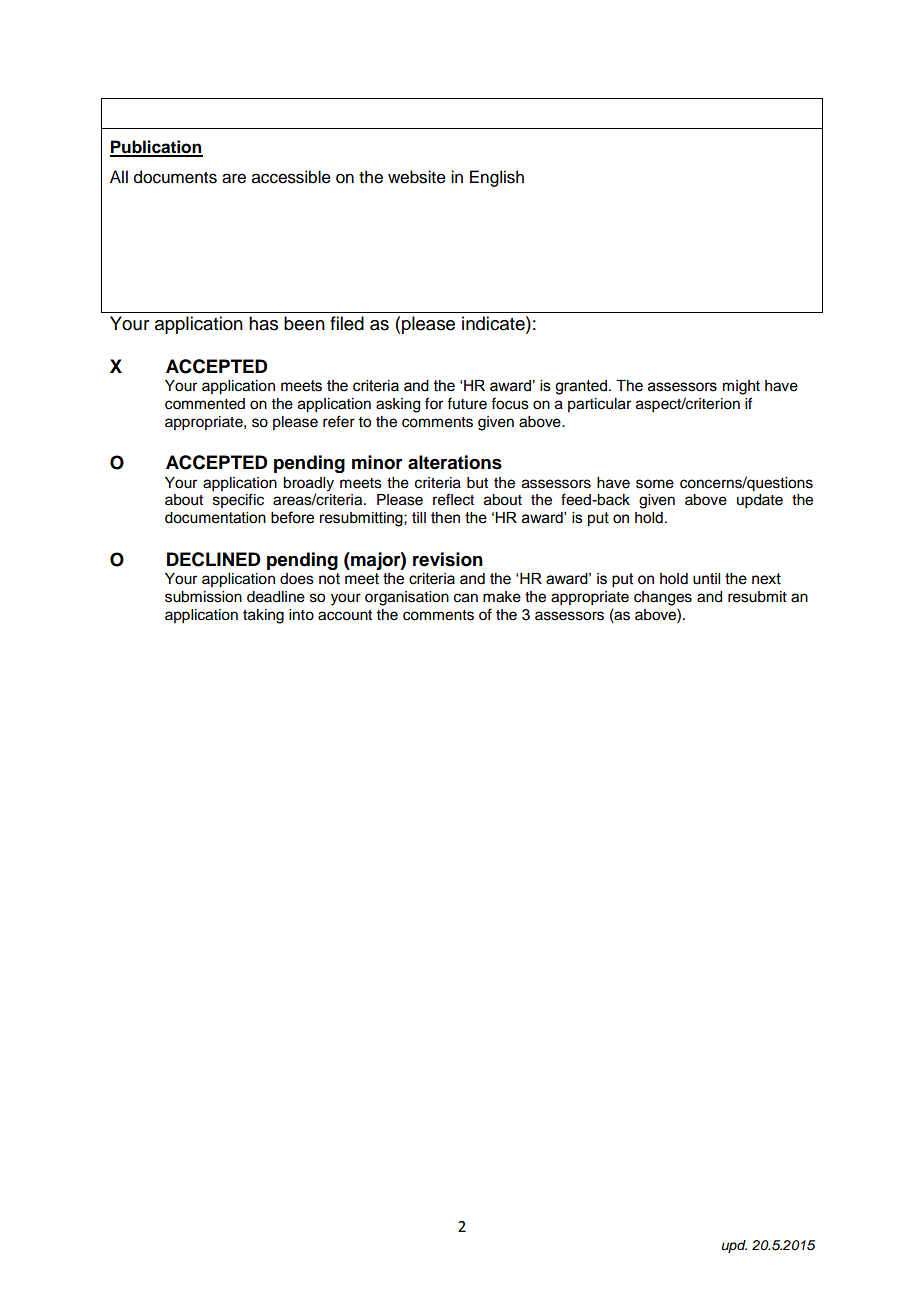  Describe the element at coordinates (466, 598) in the document. I see `can` at that location.
